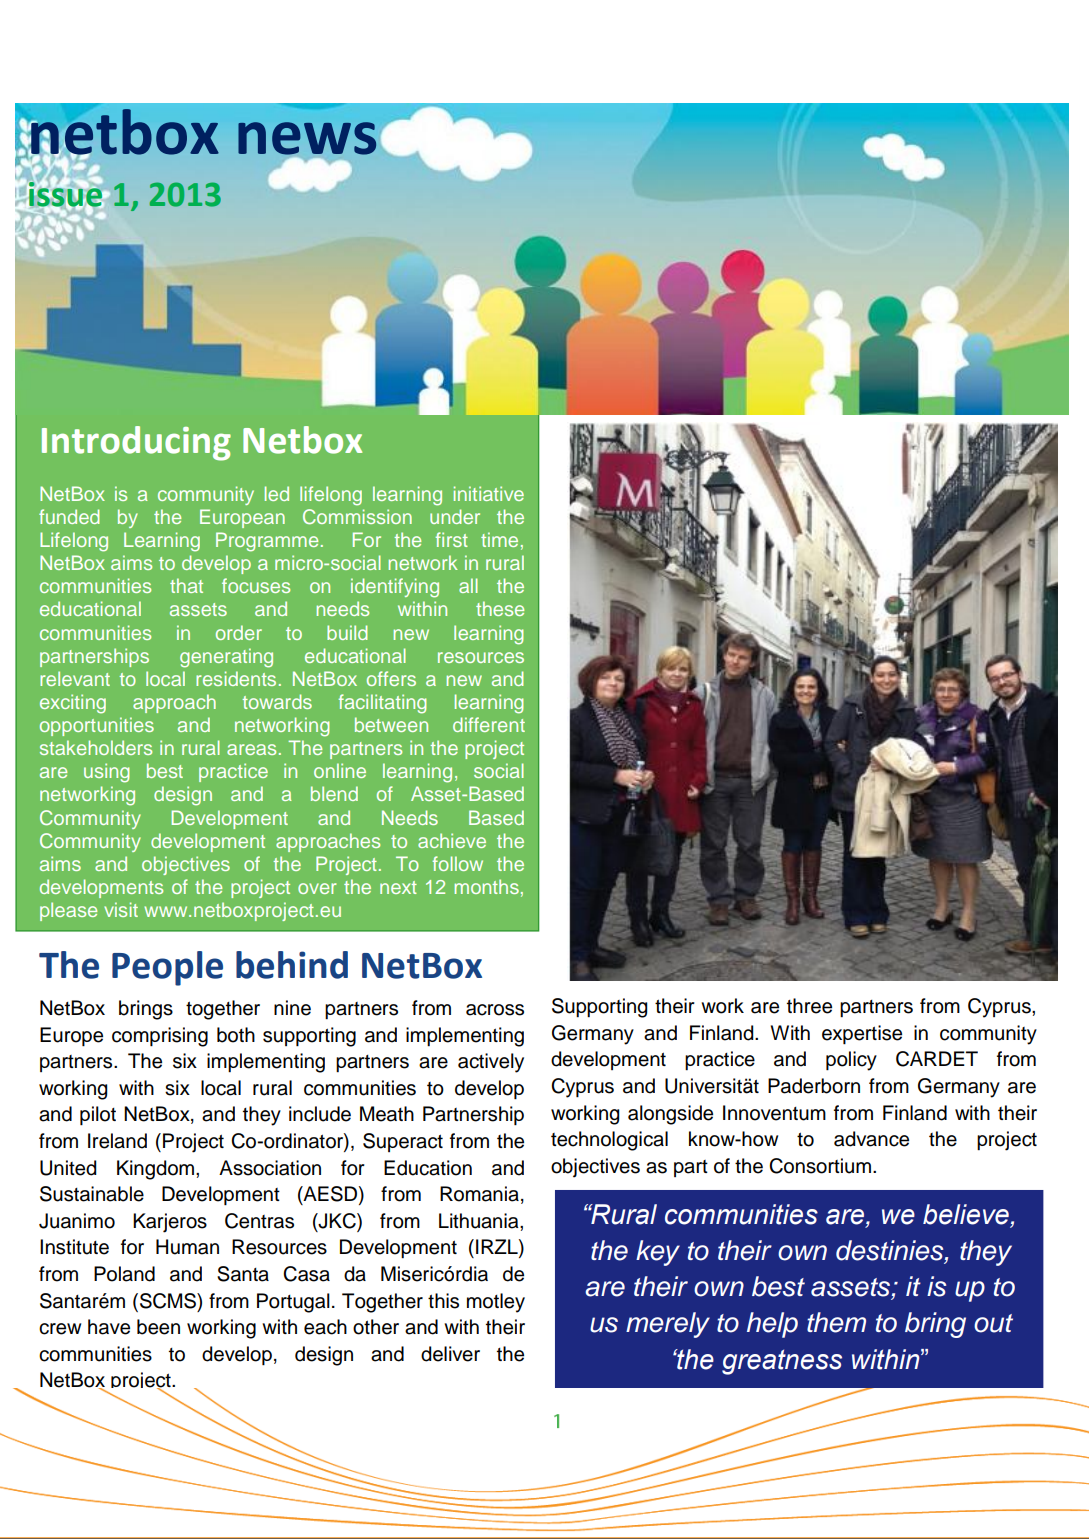 This screenshot has height=1539, width=1089. What do you see at coordinates (455, 516) in the screenshot?
I see `under` at bounding box center [455, 516].
